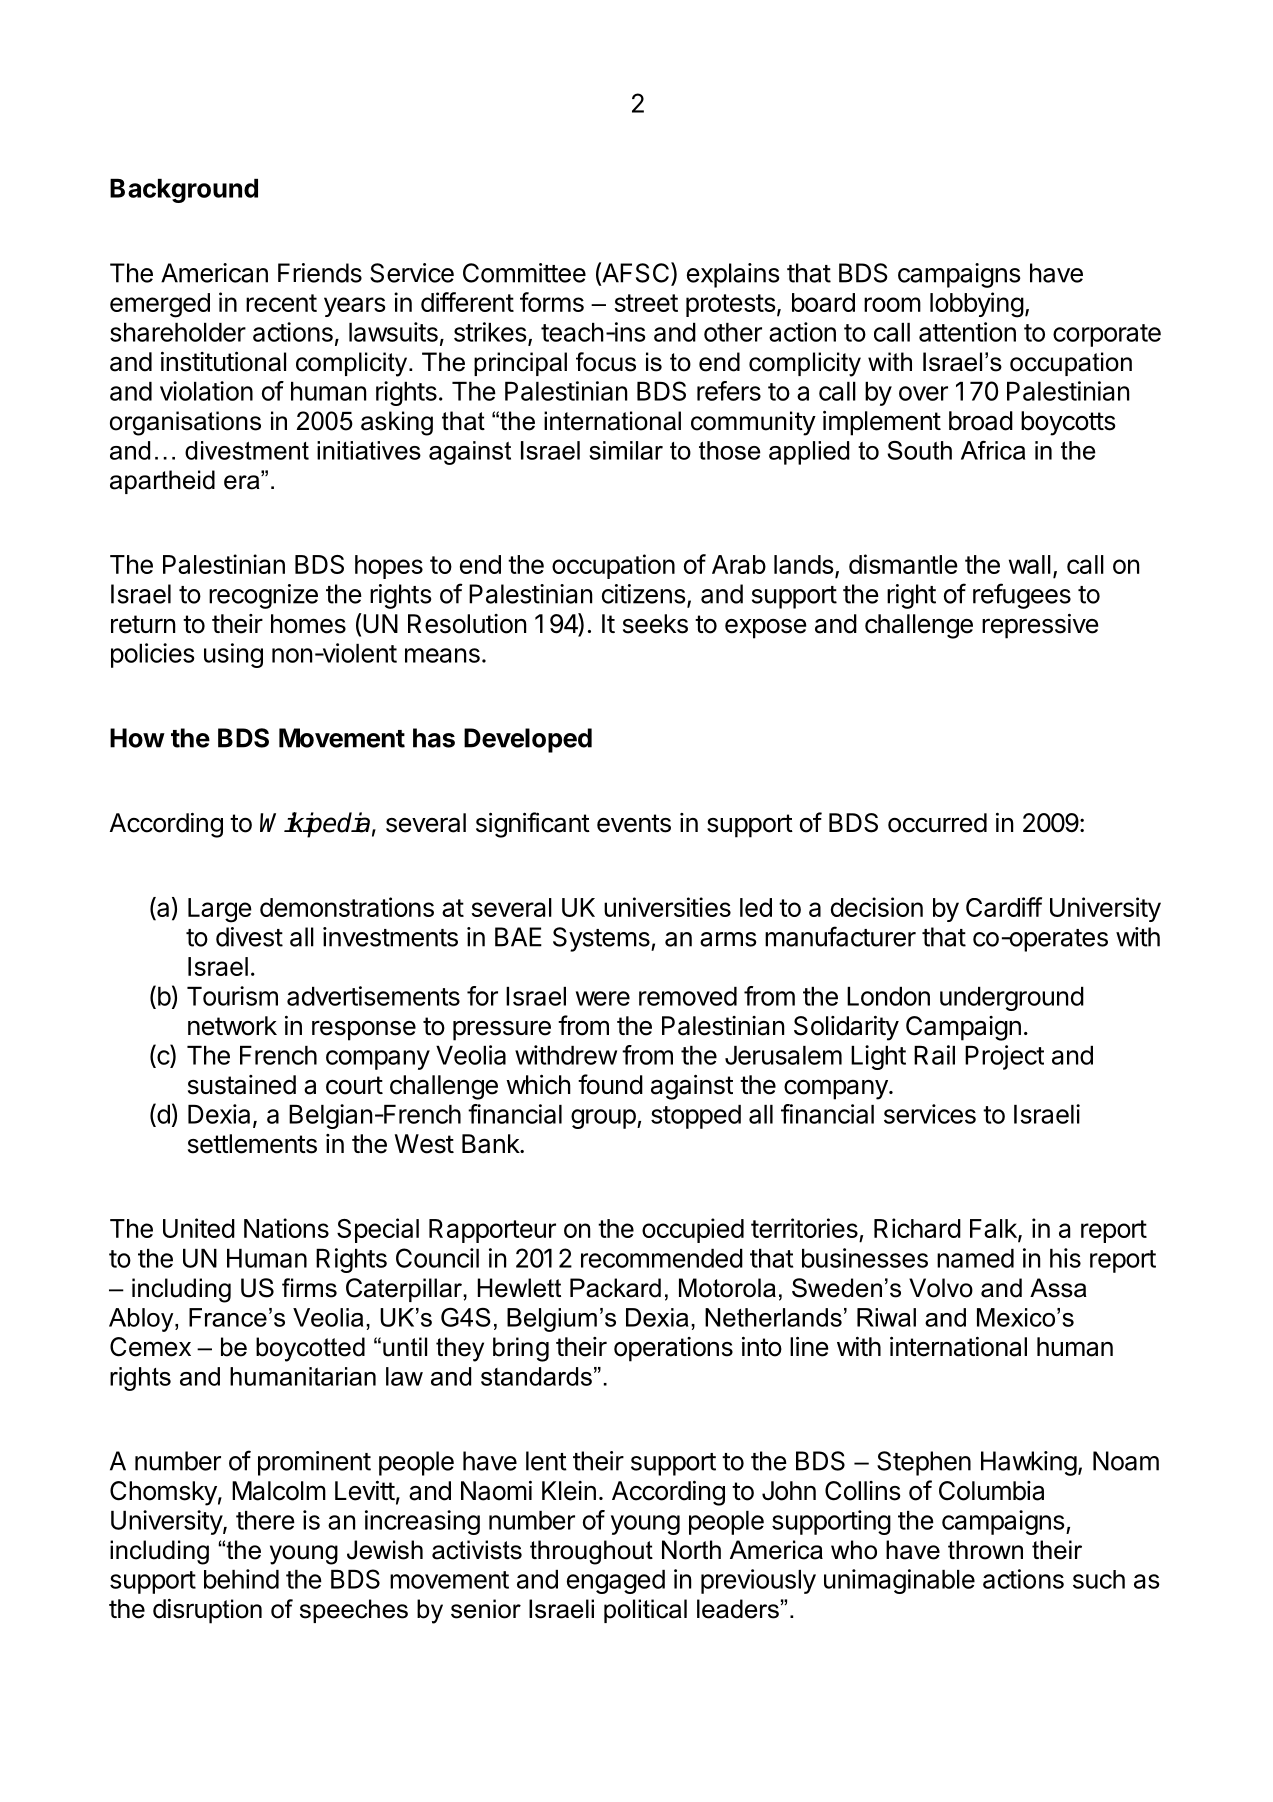  Describe the element at coordinates (985, 1550) in the document. I see `thrown` at that location.
